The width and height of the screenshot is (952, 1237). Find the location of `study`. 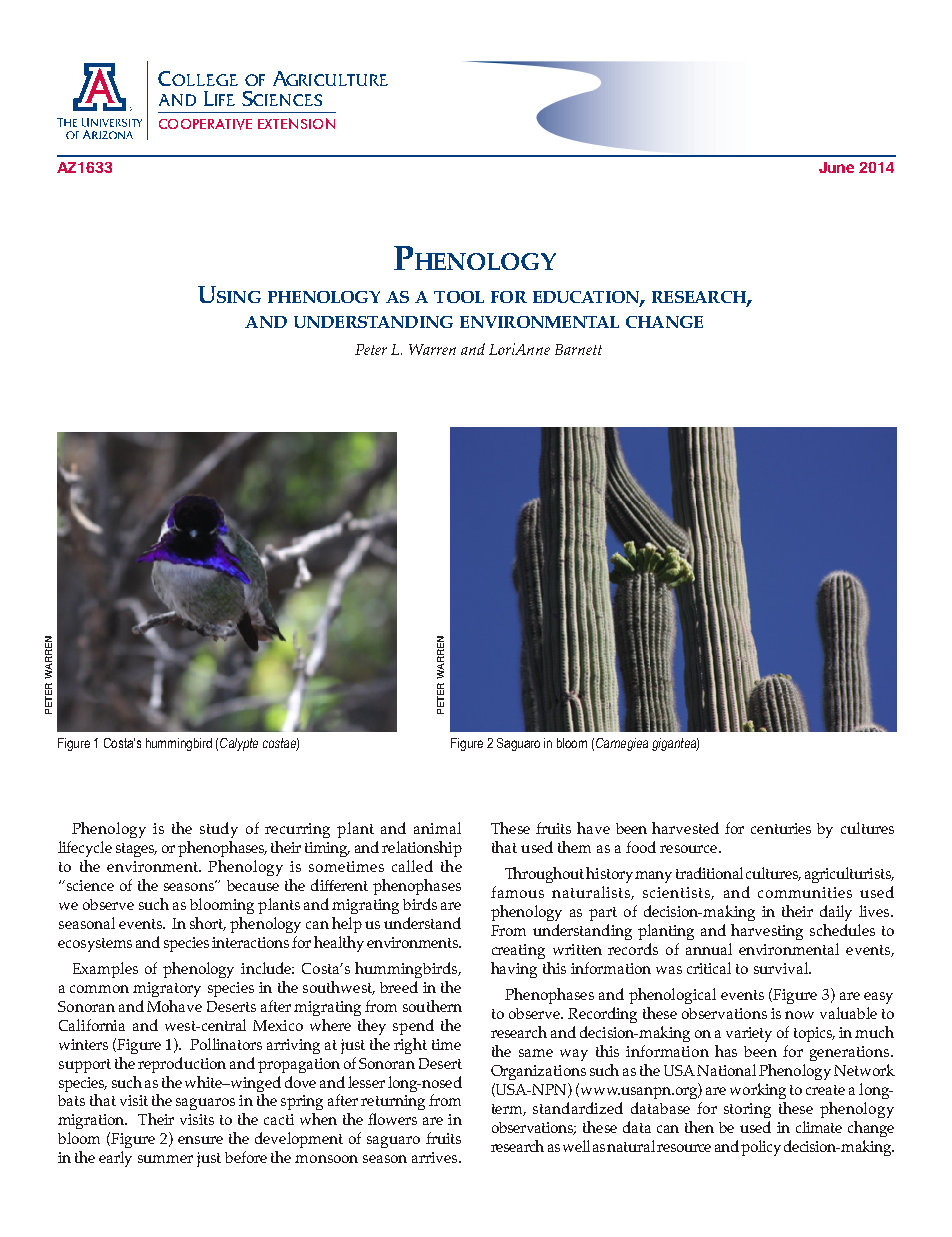

study is located at coordinates (219, 830).
